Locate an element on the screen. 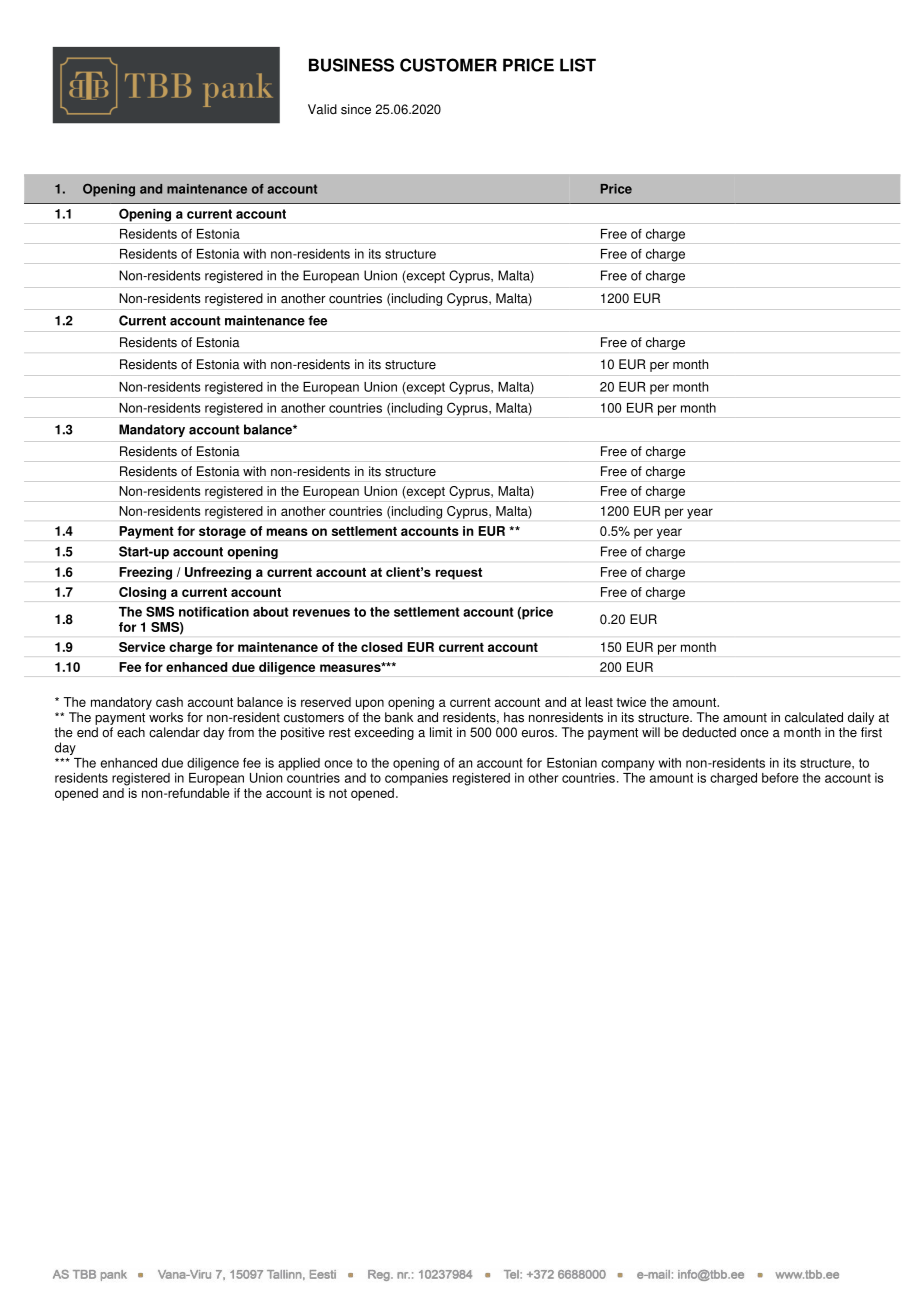 This screenshot has width=924, height=1308. storage is located at coordinates (222, 533).
